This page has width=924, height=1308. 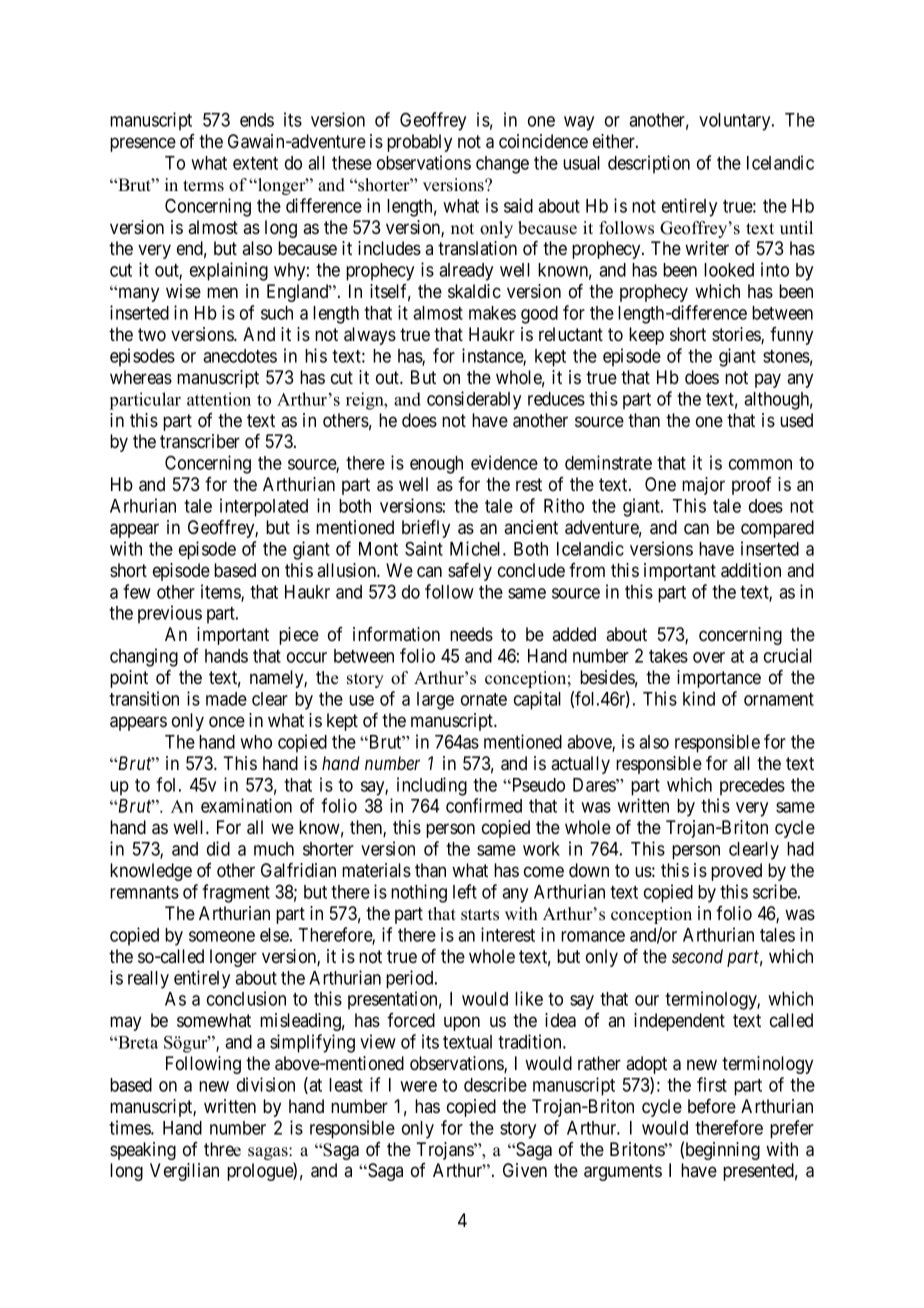 I want to click on pay, so click(x=768, y=380).
